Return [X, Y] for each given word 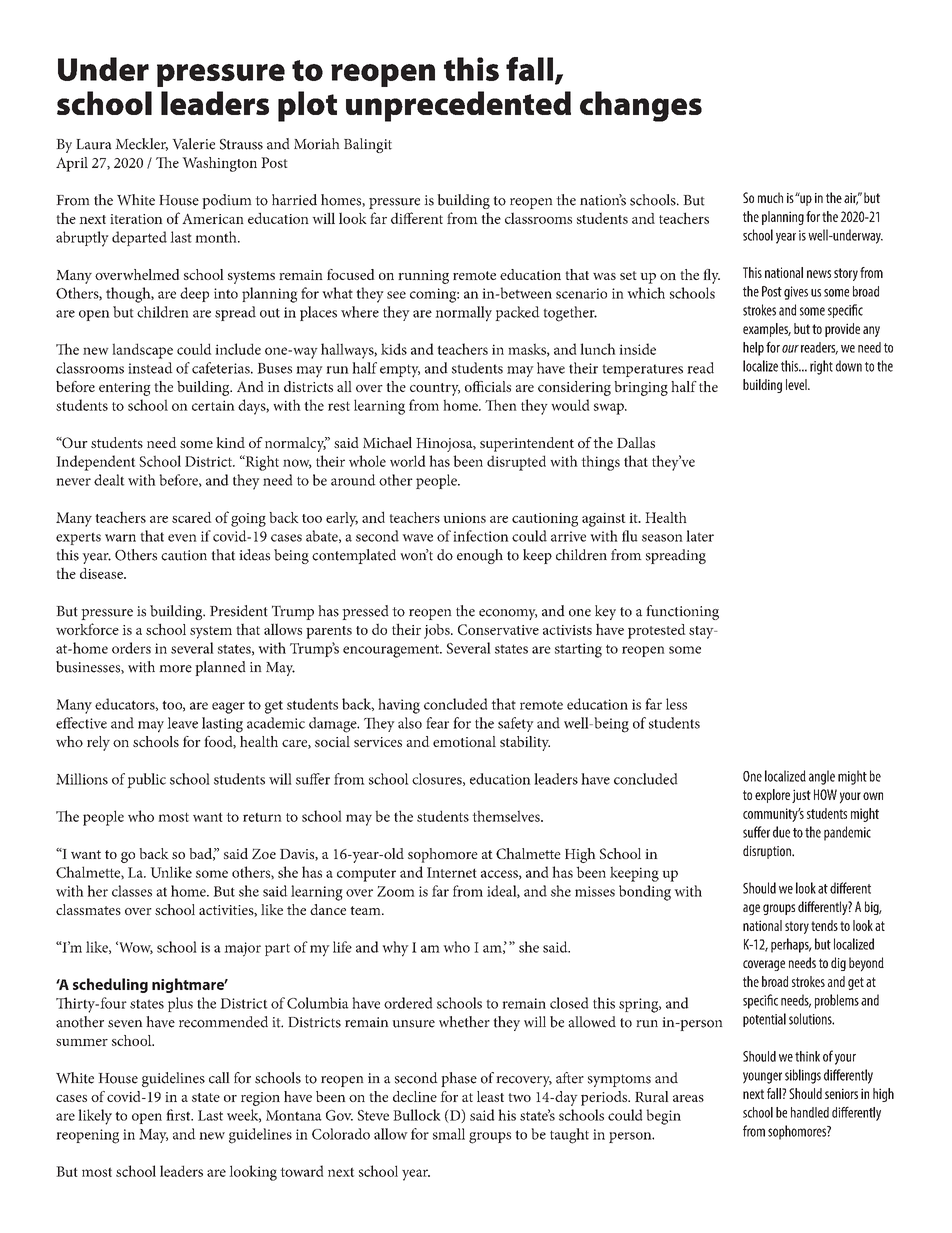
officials [488, 386]
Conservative [498, 629]
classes [132, 891]
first [179, 1115]
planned [220, 668]
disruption [768, 852]
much [770, 198]
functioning [682, 612]
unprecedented [458, 106]
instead [150, 368]
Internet [452, 872]
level [797, 384]
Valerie [193, 144]
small [449, 1134]
